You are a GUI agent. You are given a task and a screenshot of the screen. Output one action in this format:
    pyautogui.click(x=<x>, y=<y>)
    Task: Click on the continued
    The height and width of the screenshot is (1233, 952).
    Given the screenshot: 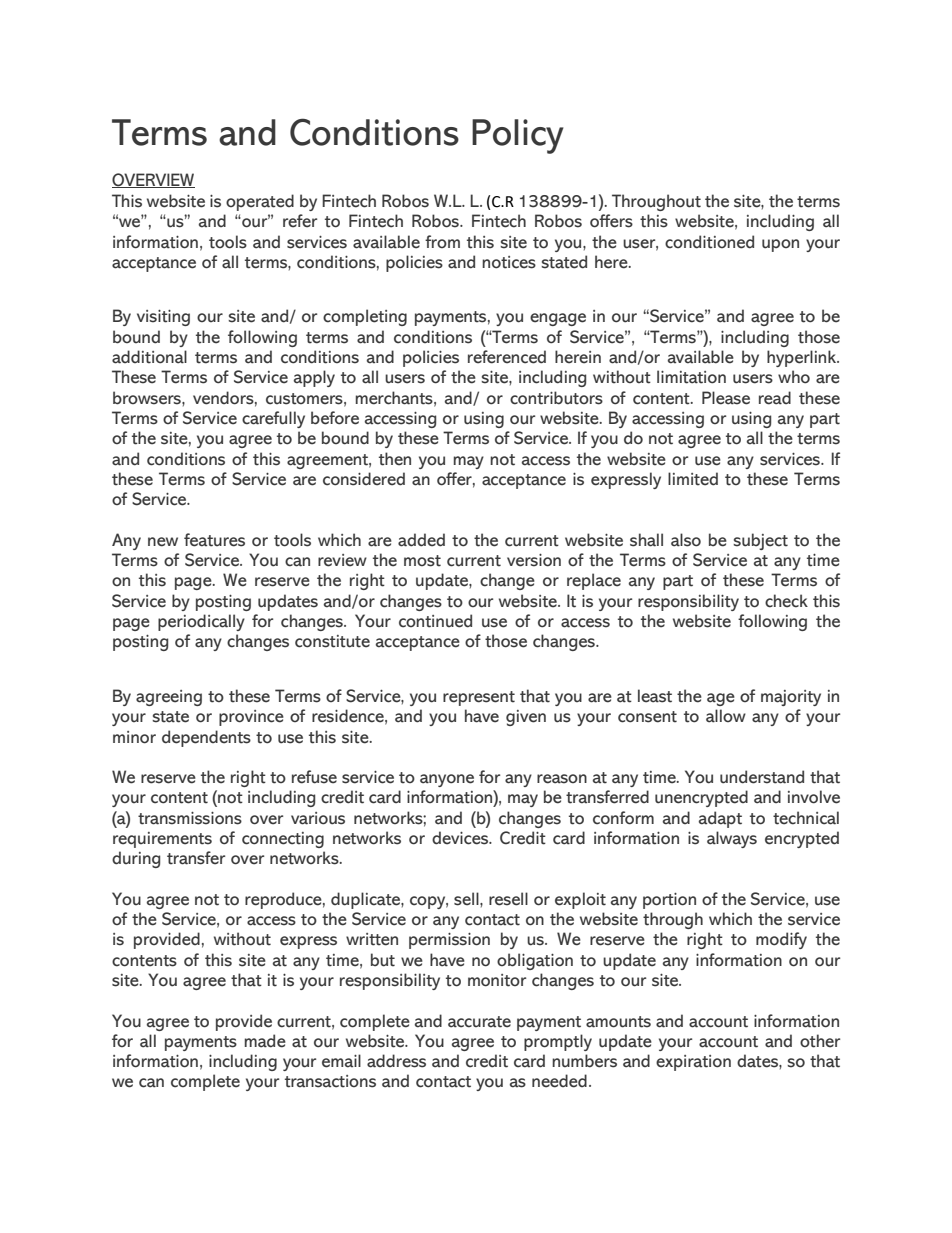 What is the action you would take?
    pyautogui.click(x=435, y=621)
